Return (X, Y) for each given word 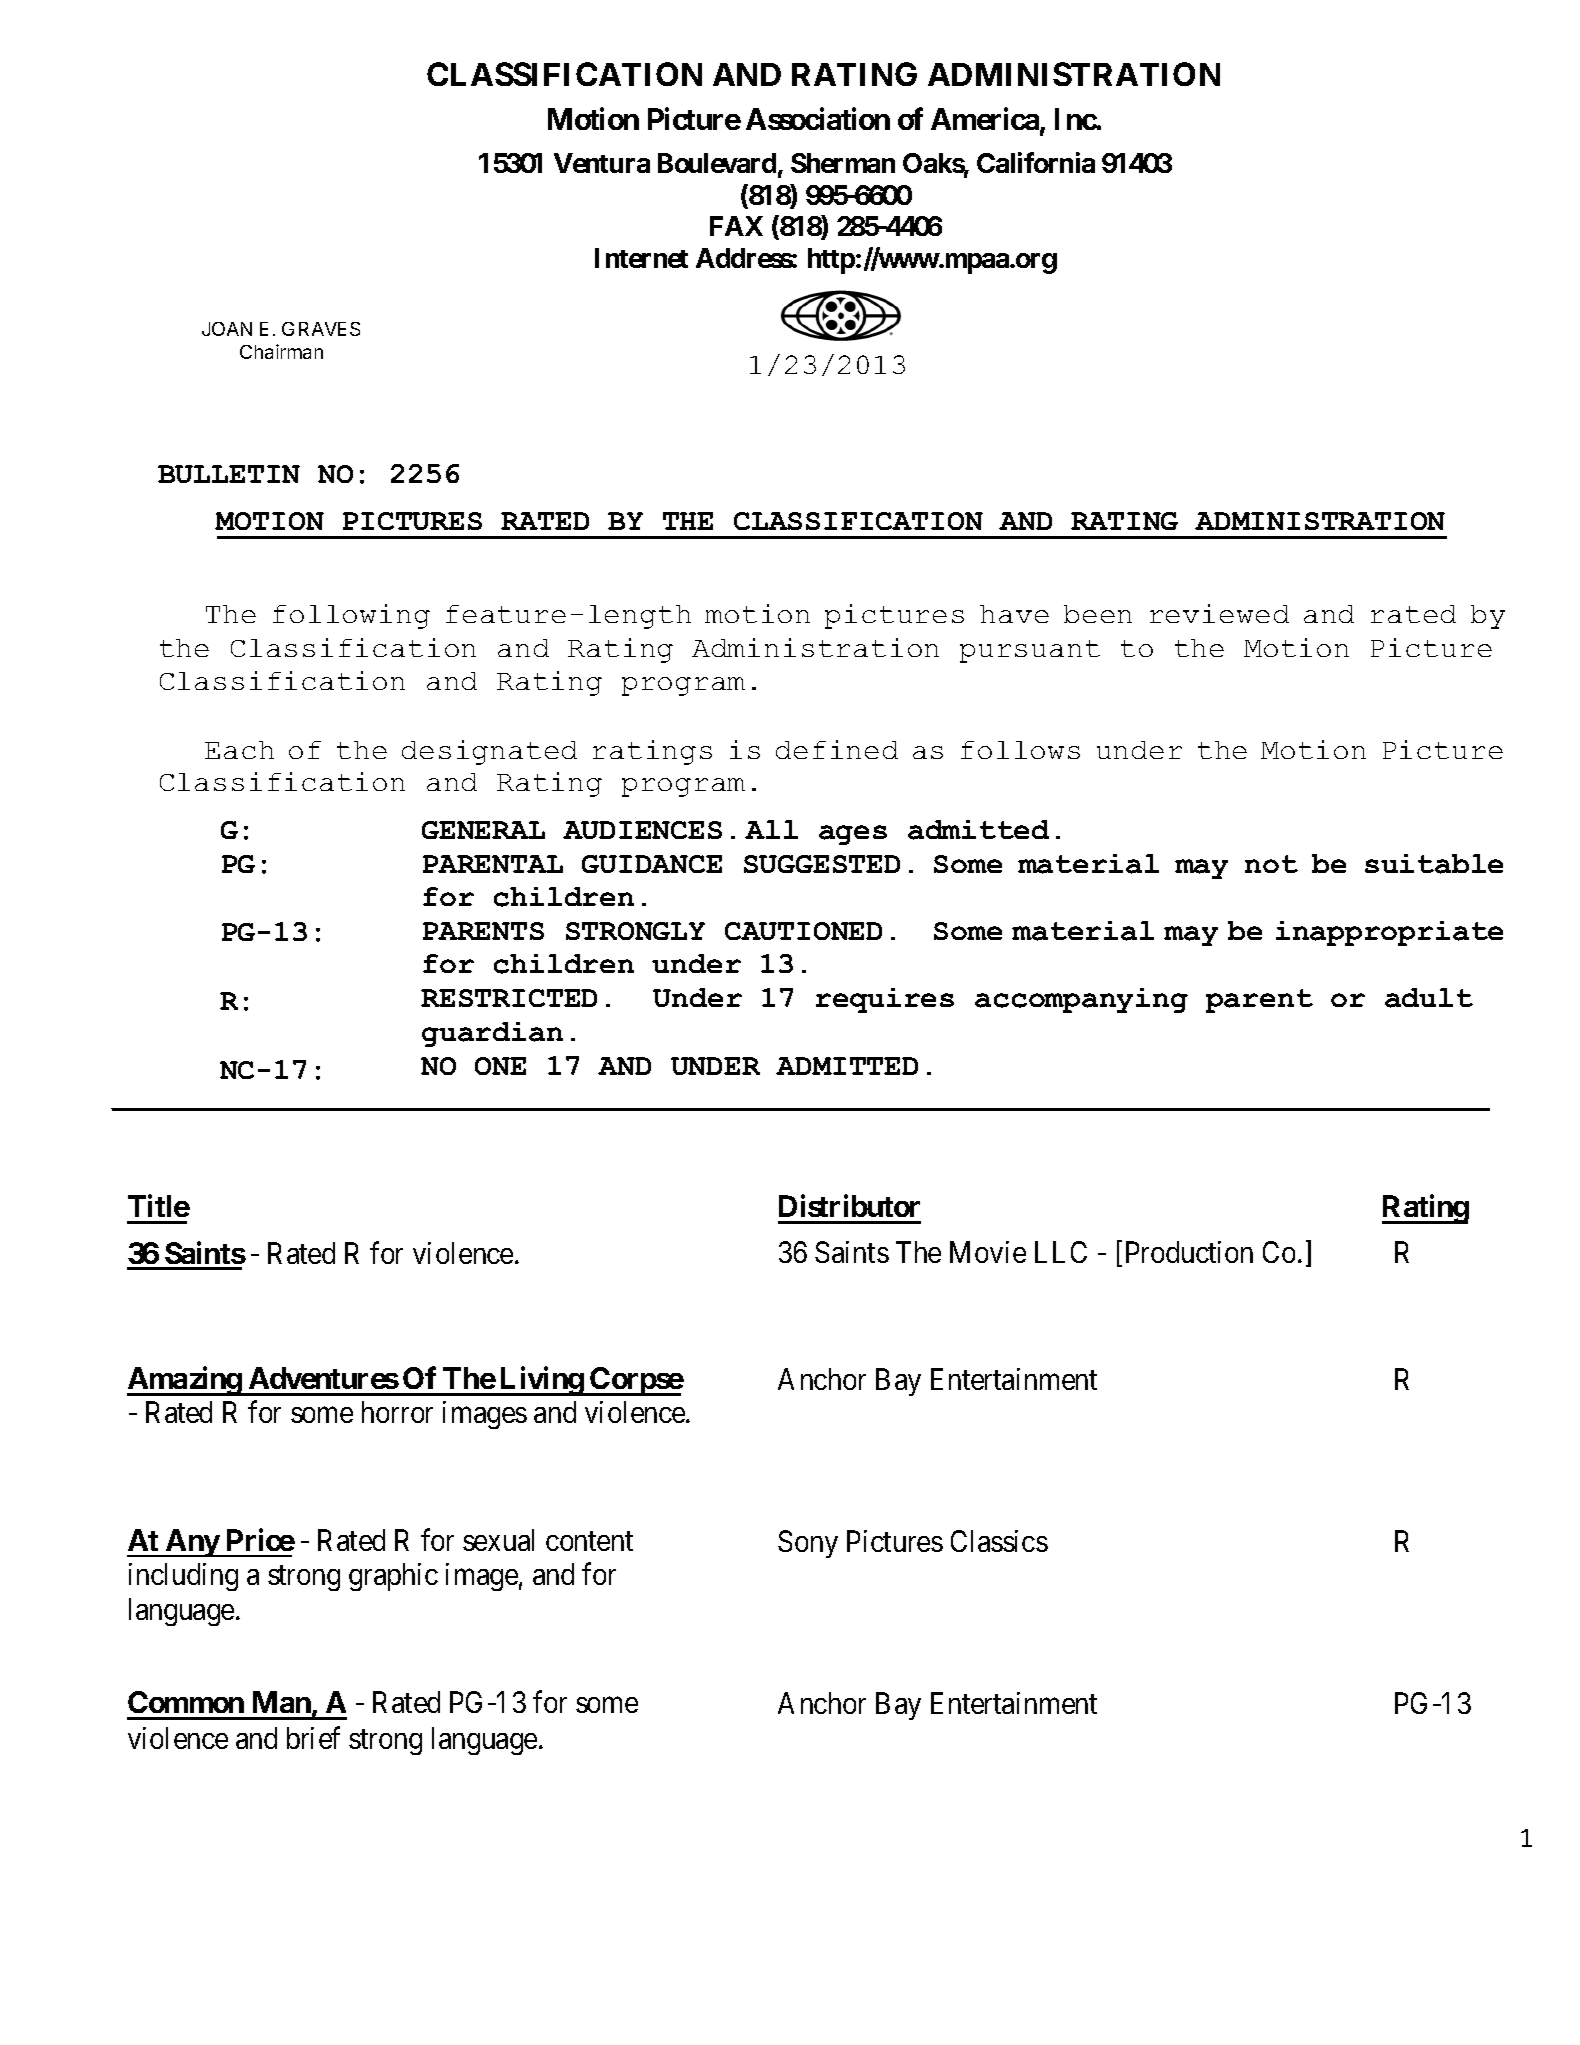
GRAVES (321, 329)
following (351, 616)
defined (837, 749)
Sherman (843, 163)
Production (1189, 1252)
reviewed (1219, 613)
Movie (988, 1252)
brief (313, 1737)
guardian (492, 1034)
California (1036, 163)
